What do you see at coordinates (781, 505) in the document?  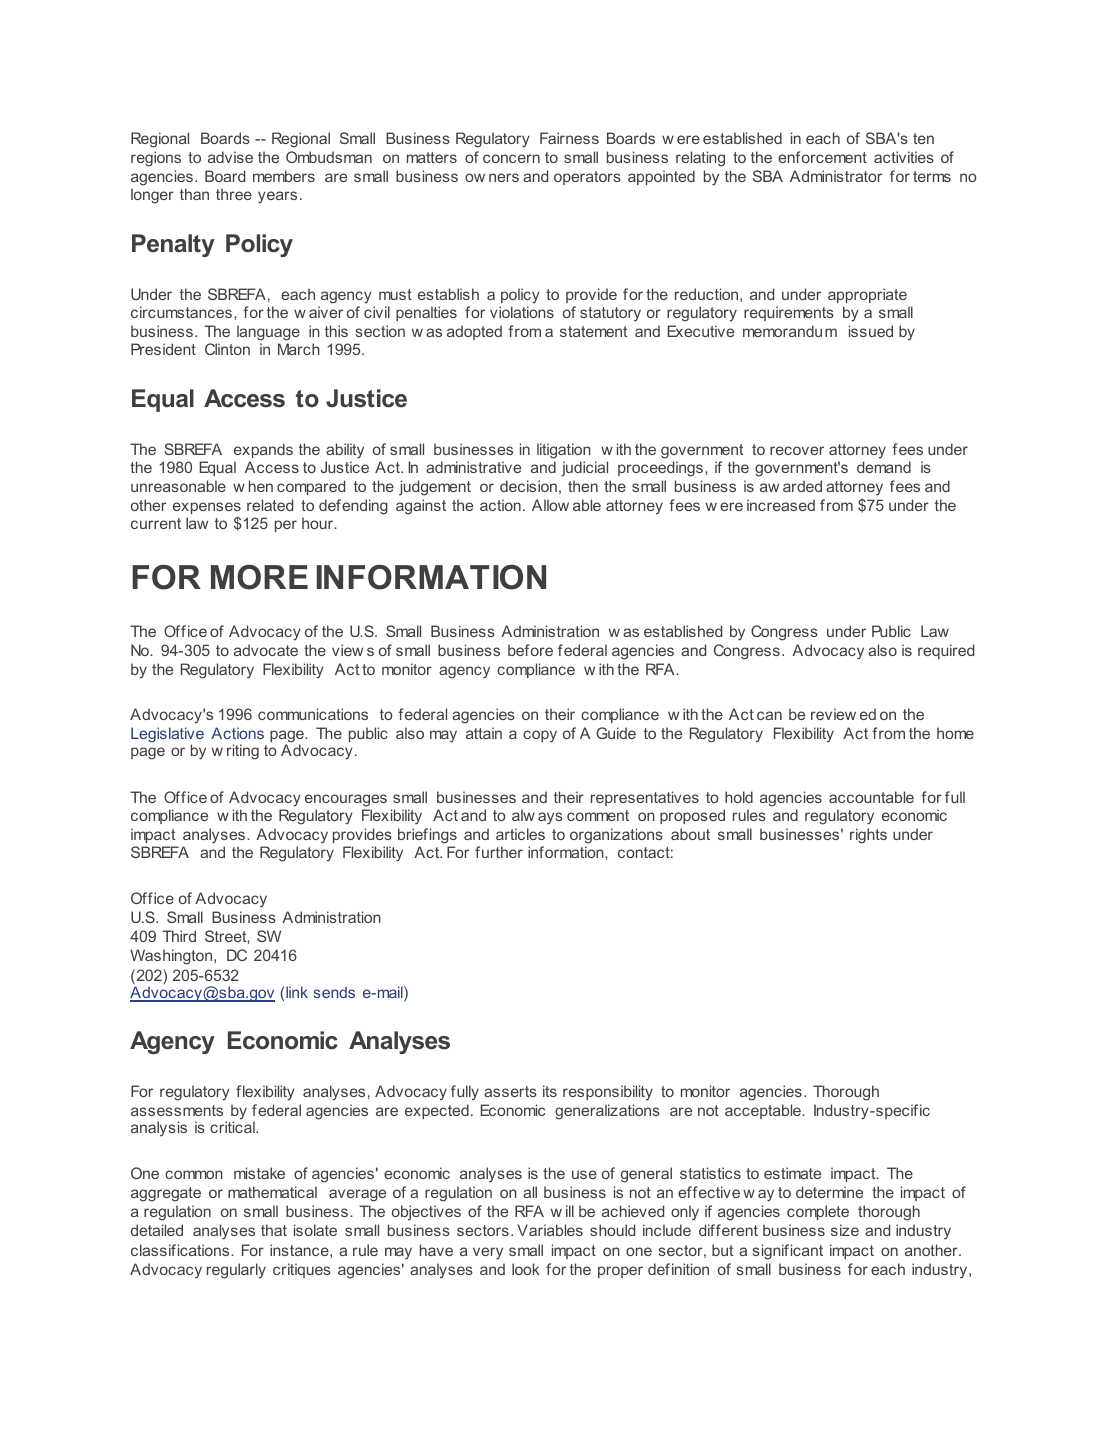 I see `increased` at bounding box center [781, 505].
